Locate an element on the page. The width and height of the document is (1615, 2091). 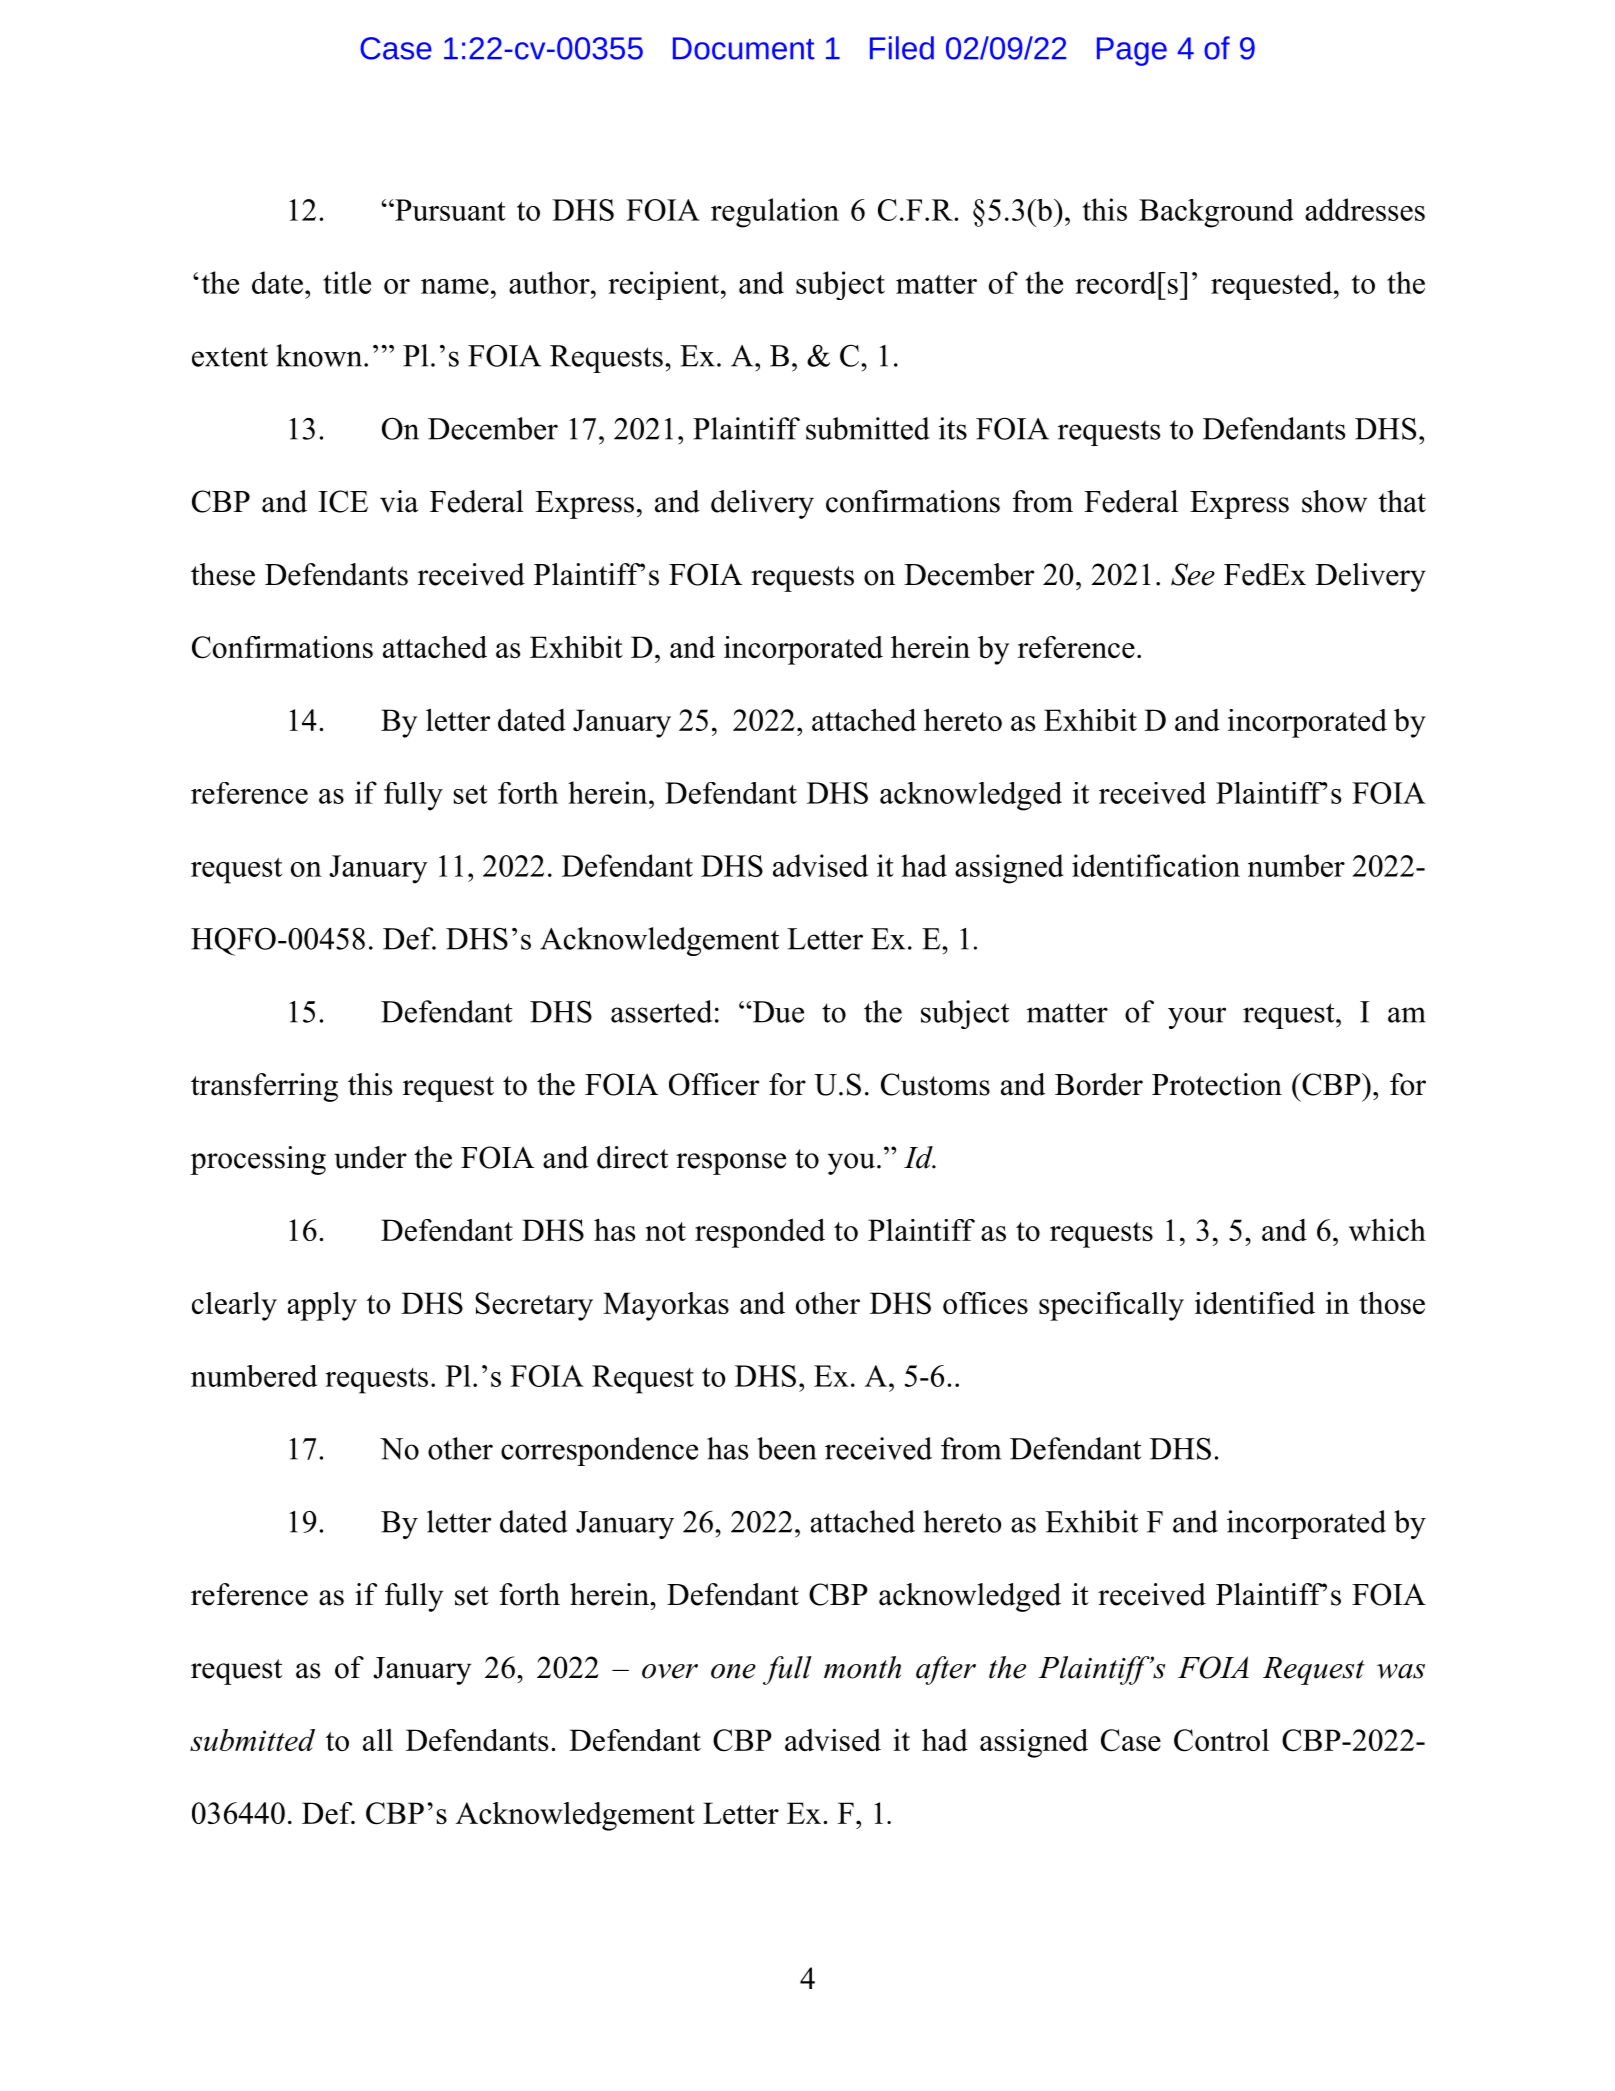
over is located at coordinates (670, 1671).
